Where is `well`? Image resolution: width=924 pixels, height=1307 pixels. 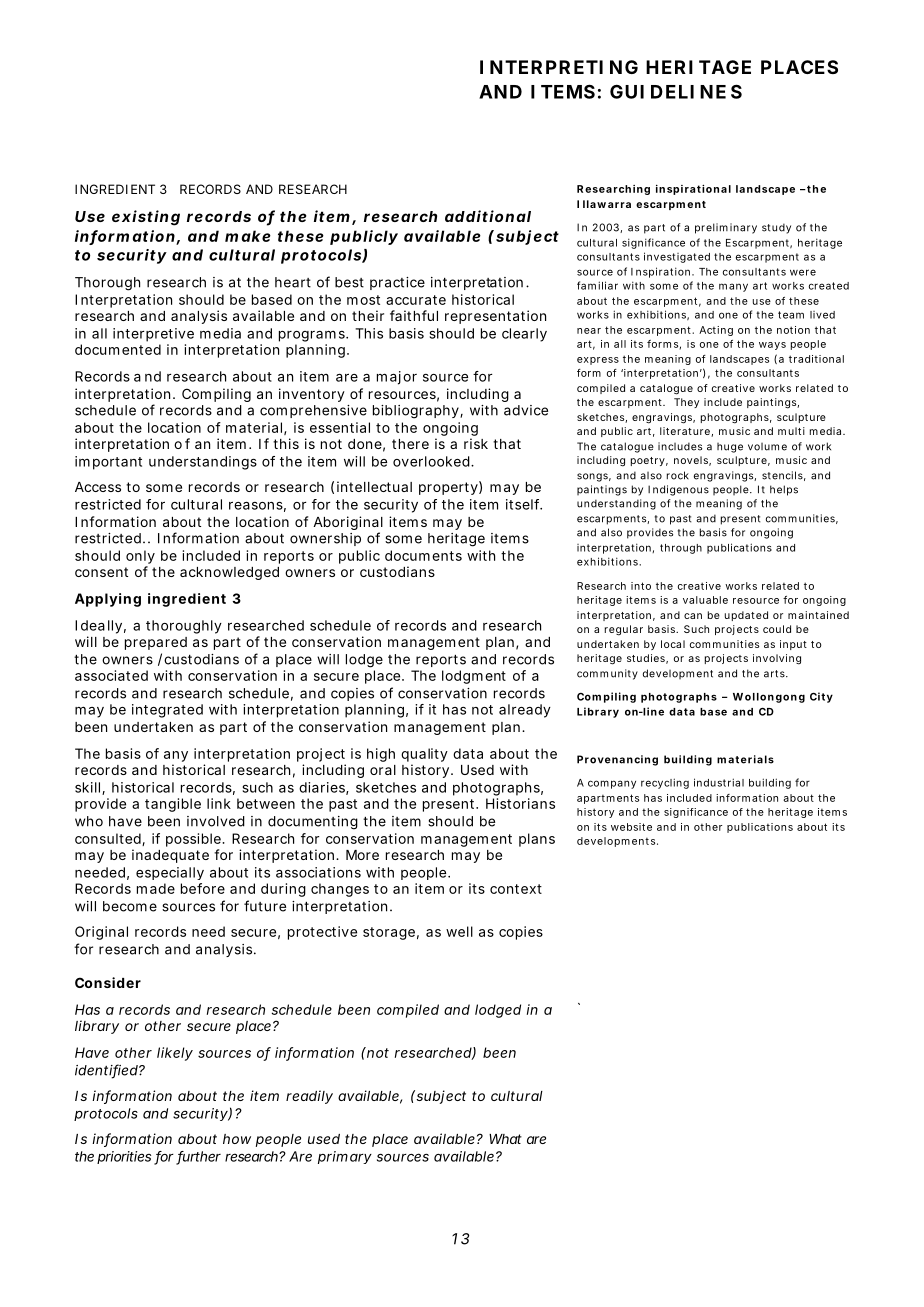 well is located at coordinates (459, 931).
